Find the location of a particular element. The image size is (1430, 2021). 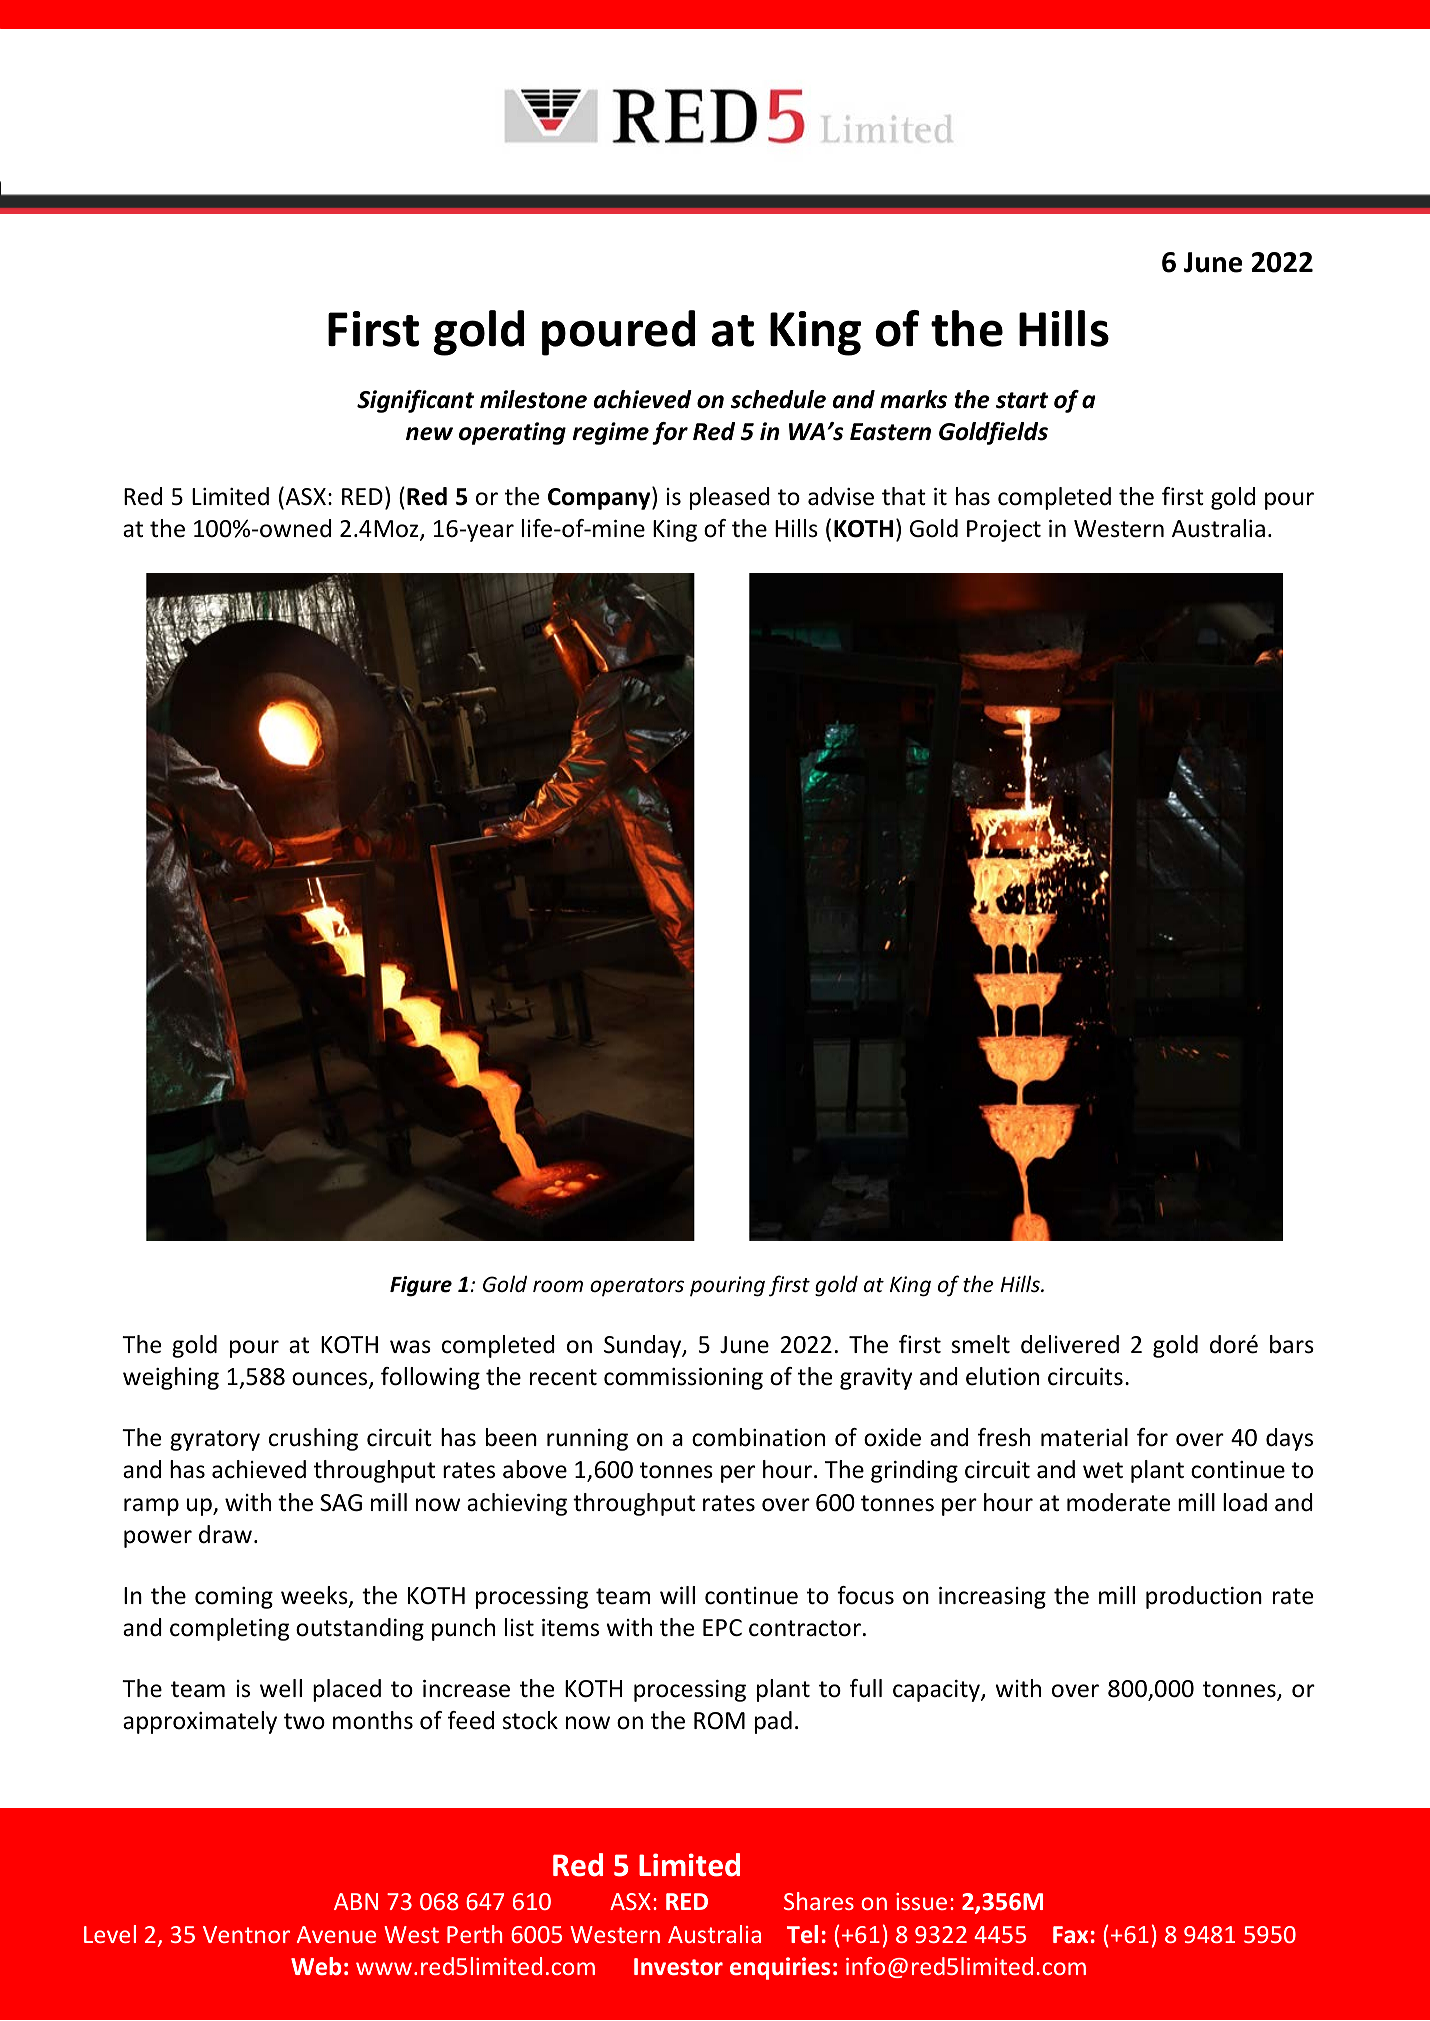

Significant is located at coordinates (415, 401).
